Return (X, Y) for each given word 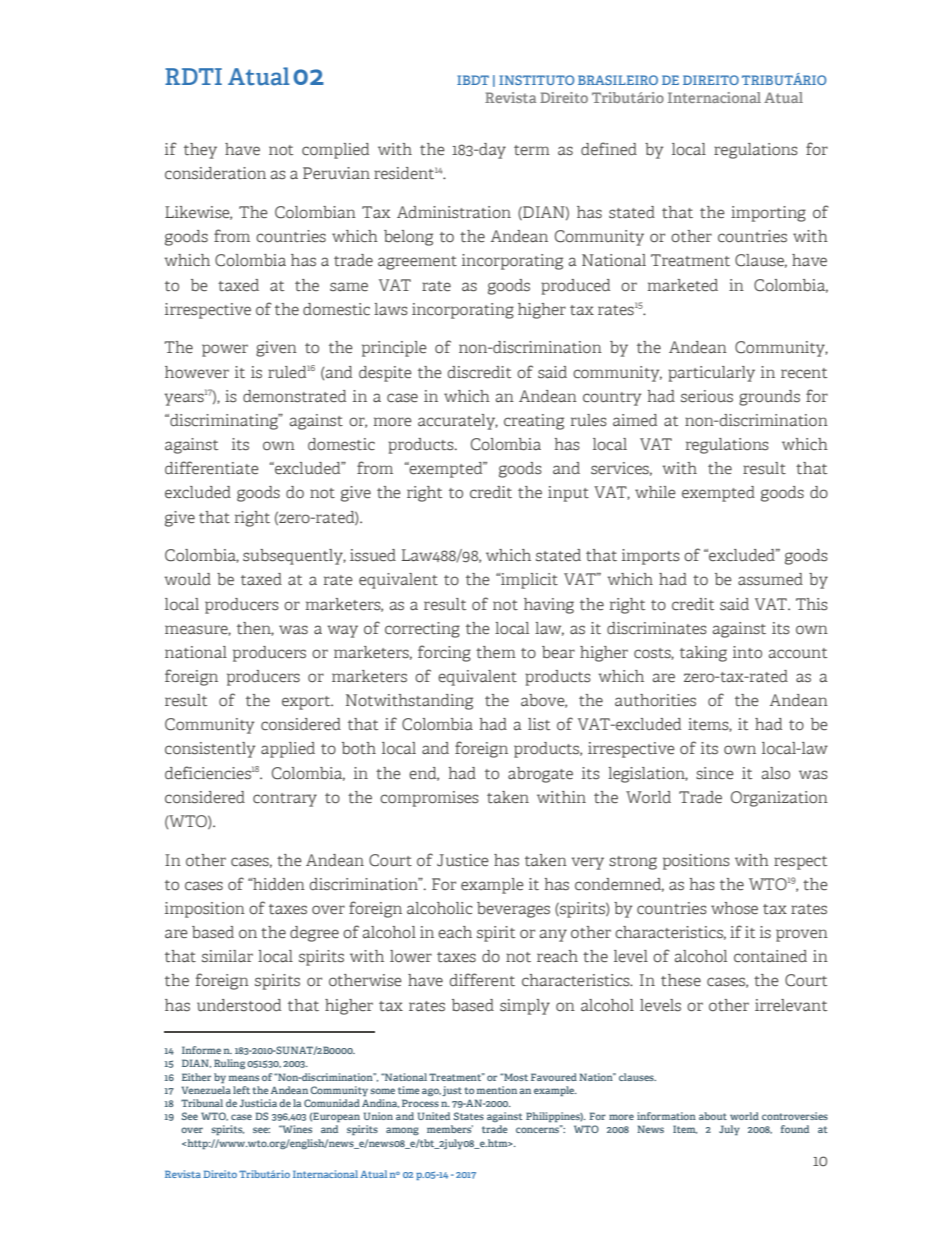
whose (734, 908)
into (747, 652)
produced (575, 287)
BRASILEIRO (618, 80)
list (539, 724)
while (655, 492)
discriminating (224, 422)
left (241, 1090)
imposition (205, 910)
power (225, 350)
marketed (683, 285)
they (200, 151)
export (307, 703)
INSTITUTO (536, 80)
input (568, 494)
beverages (513, 910)
